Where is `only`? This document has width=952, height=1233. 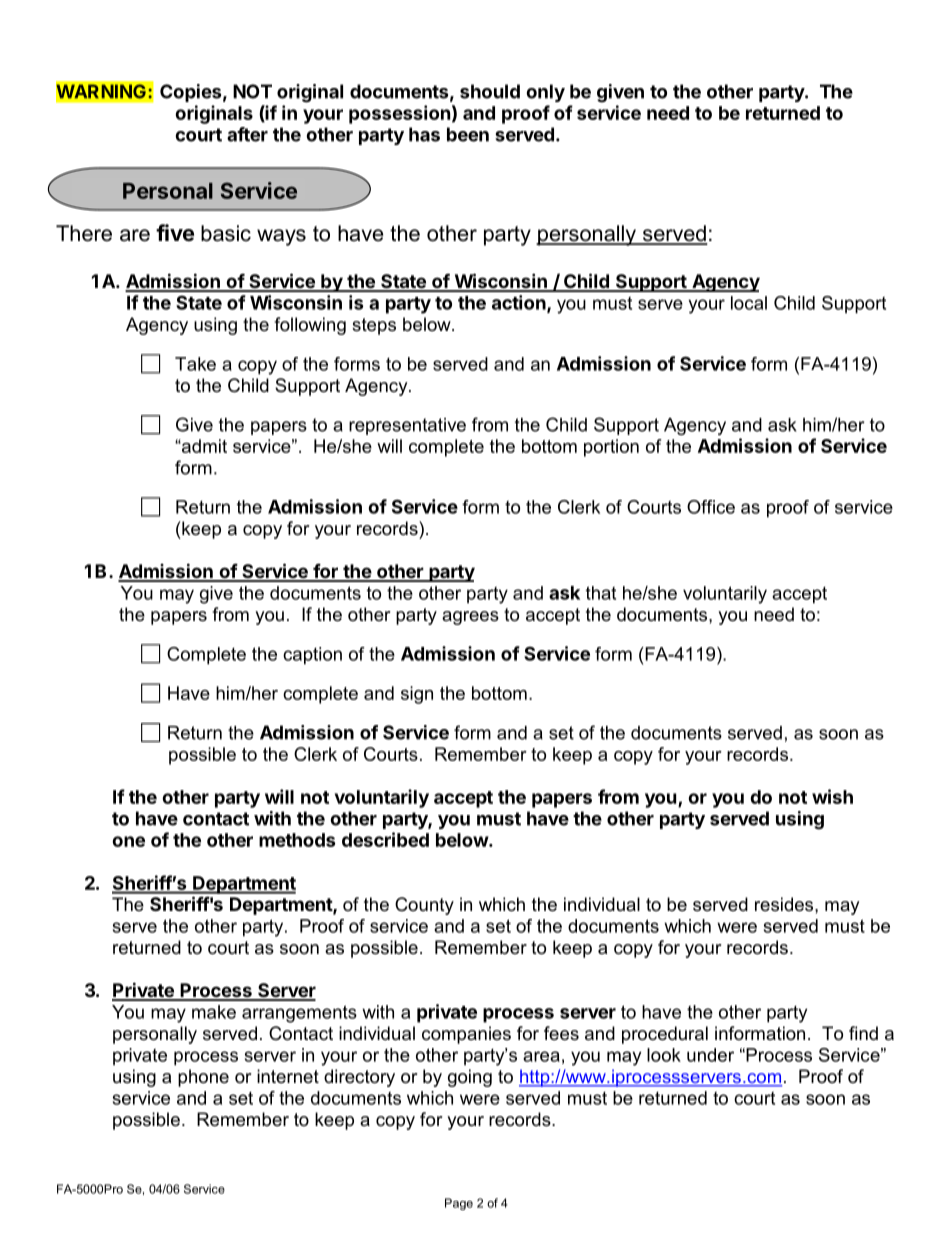
only is located at coordinates (545, 93).
